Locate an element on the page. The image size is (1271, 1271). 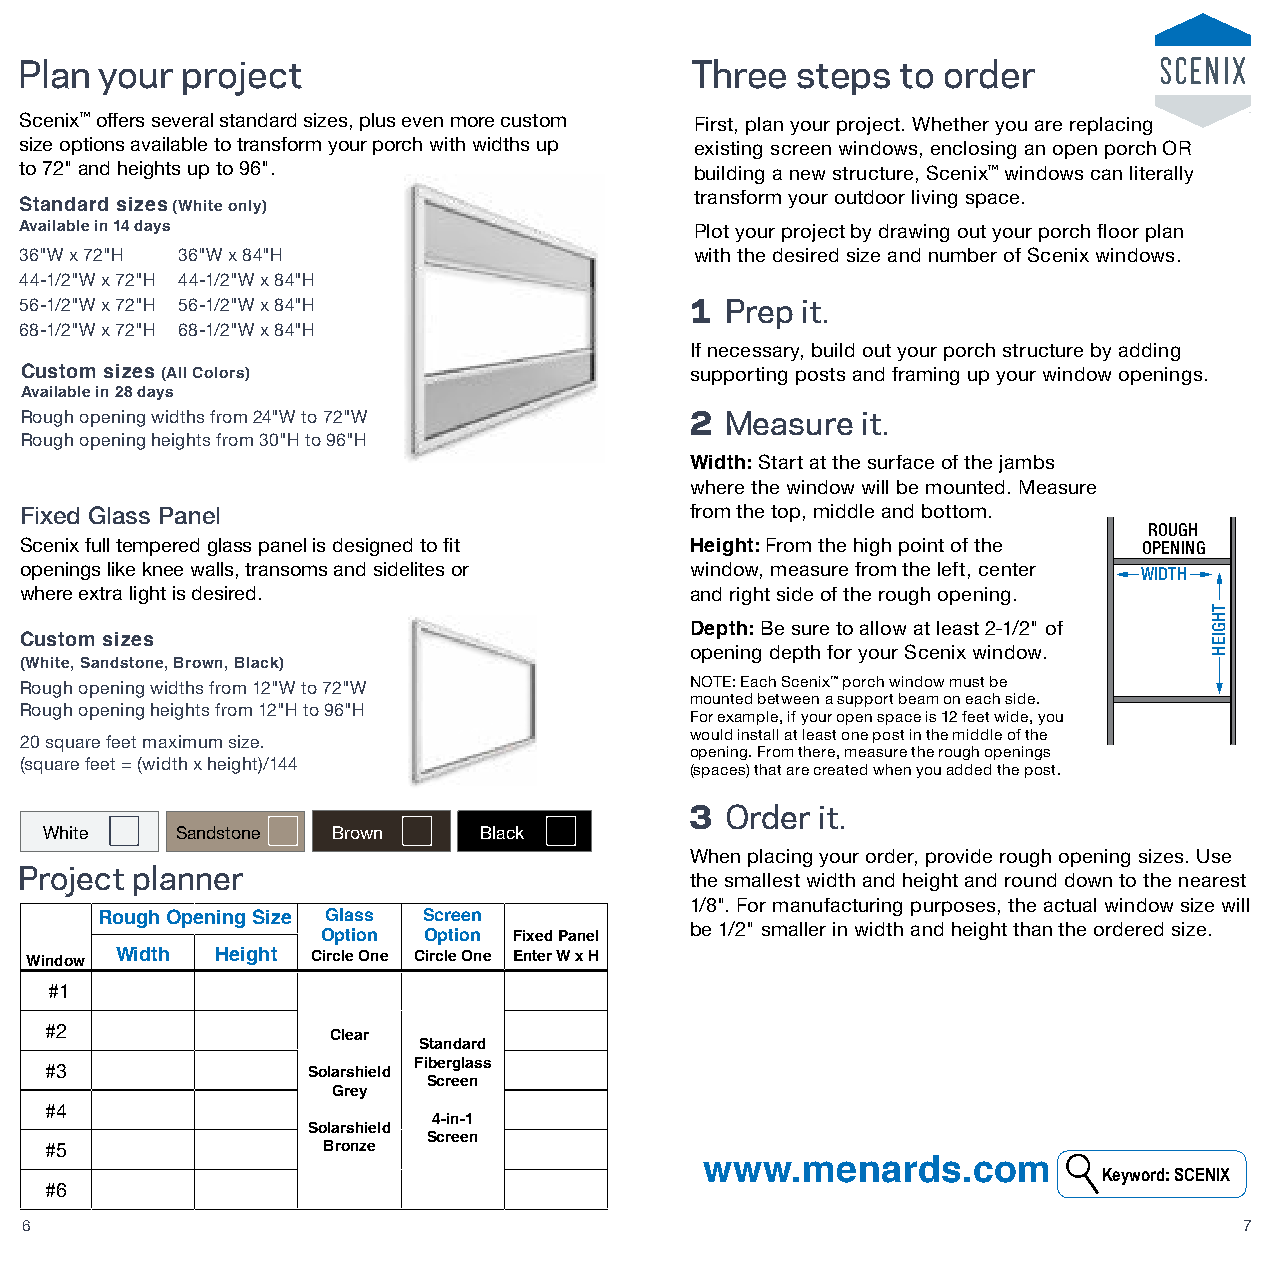
jambs is located at coordinates (1026, 464).
